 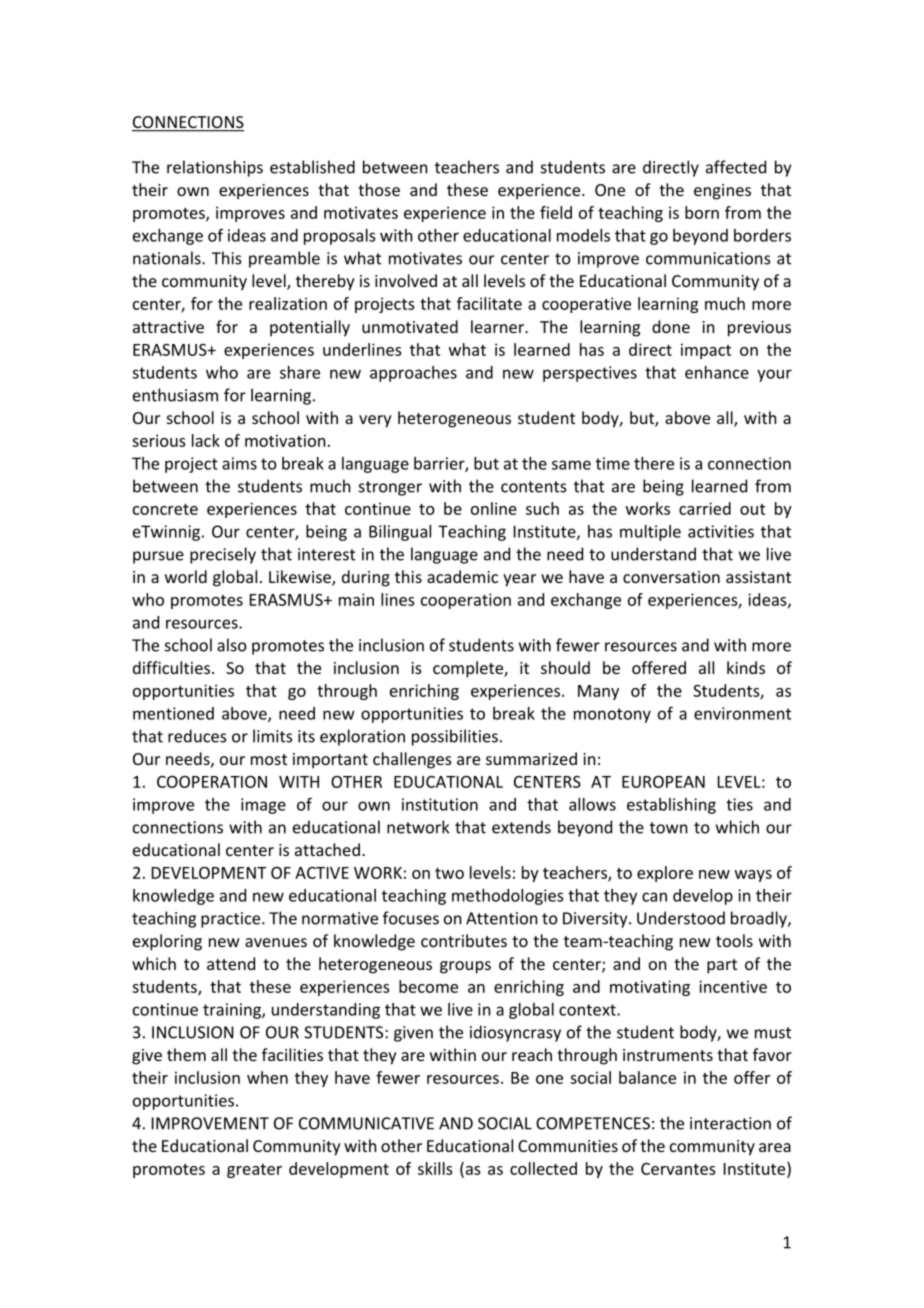 What do you see at coordinates (702, 212) in the screenshot?
I see `born` at bounding box center [702, 212].
